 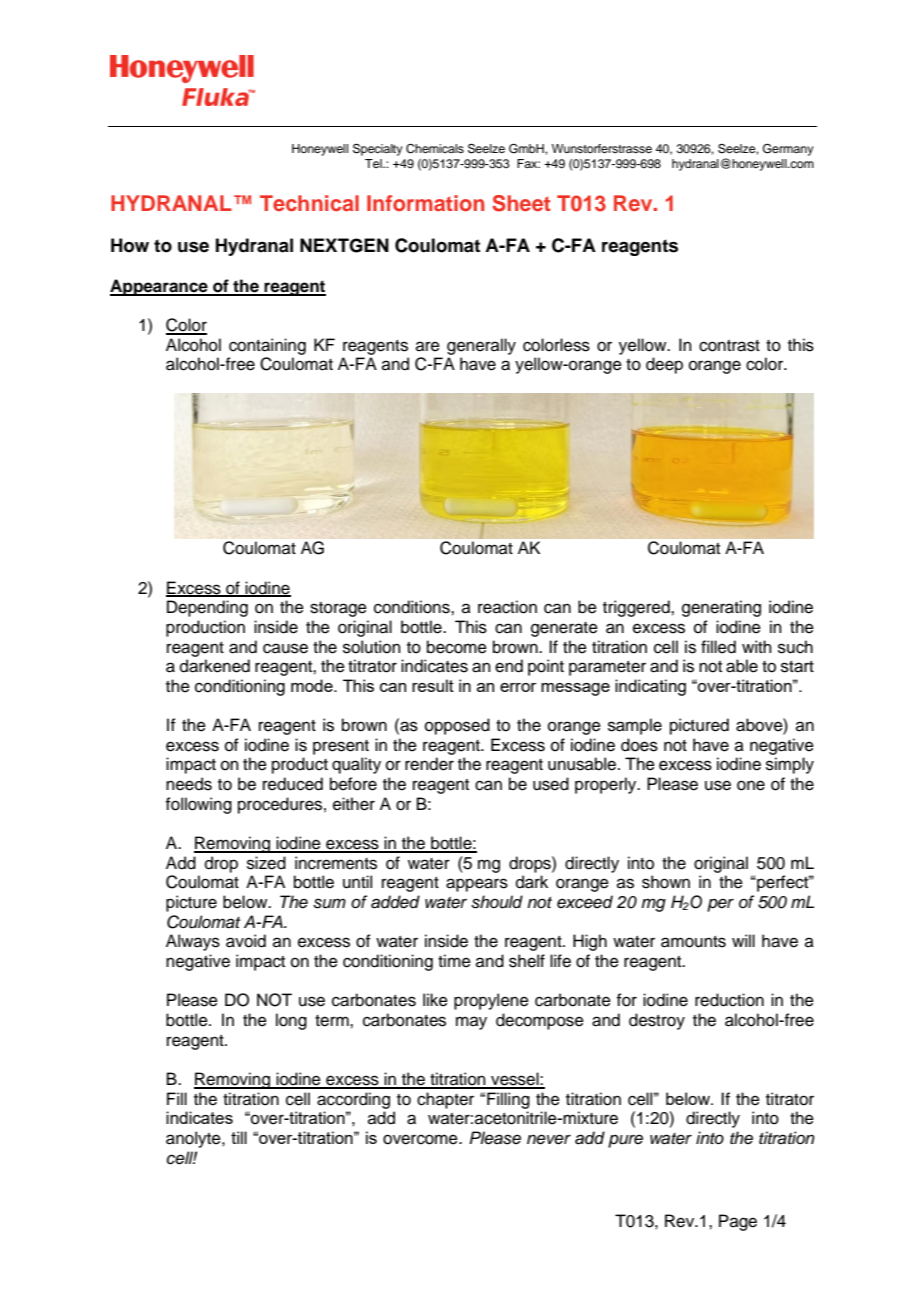 I want to click on never, so click(x=549, y=1139).
